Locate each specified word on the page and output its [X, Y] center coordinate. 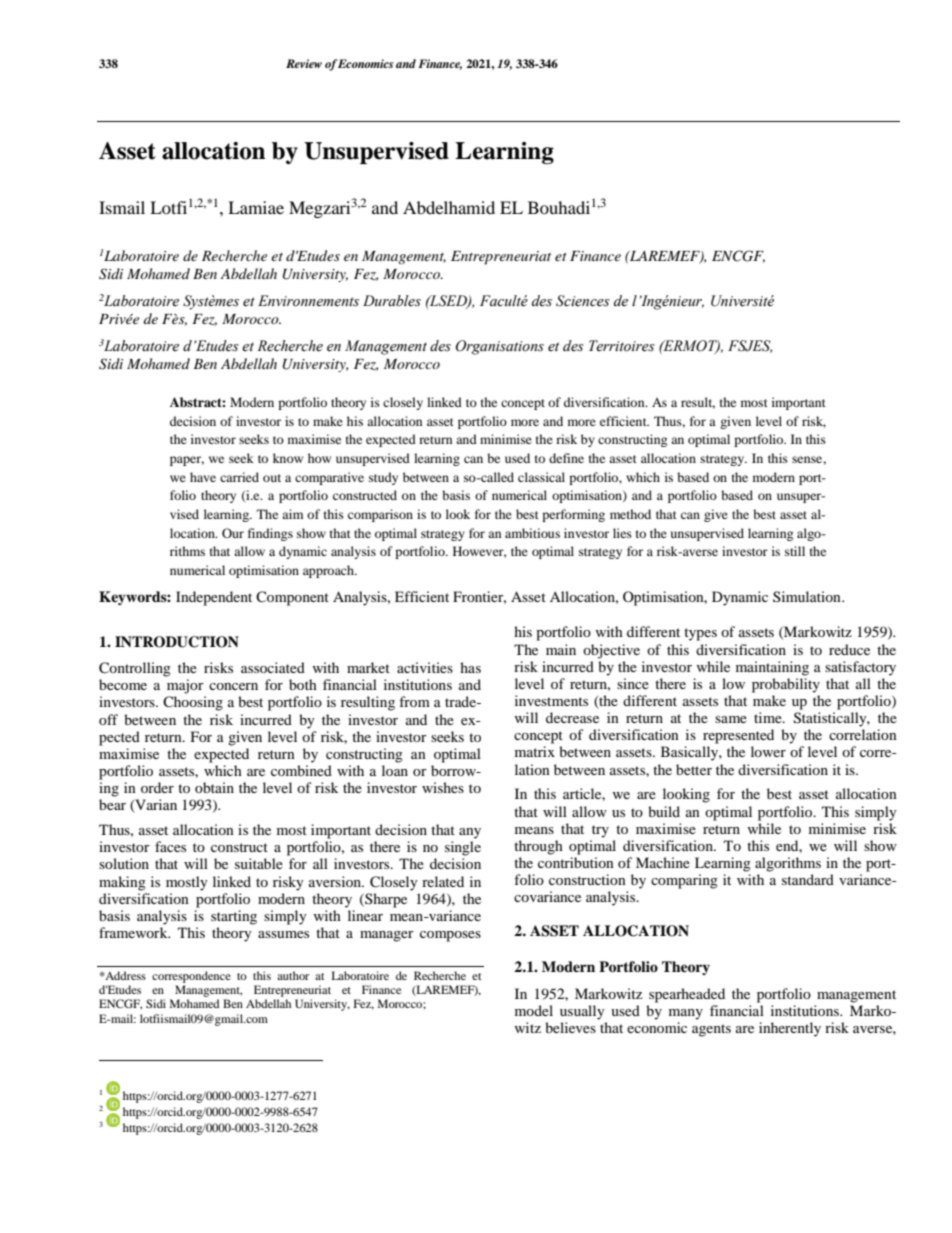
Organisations [500, 347]
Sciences [583, 301]
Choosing [193, 703]
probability [786, 685]
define [566, 458]
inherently [790, 1029]
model [534, 1010]
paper [187, 461]
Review [304, 63]
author [293, 975]
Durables [392, 301]
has [470, 667]
